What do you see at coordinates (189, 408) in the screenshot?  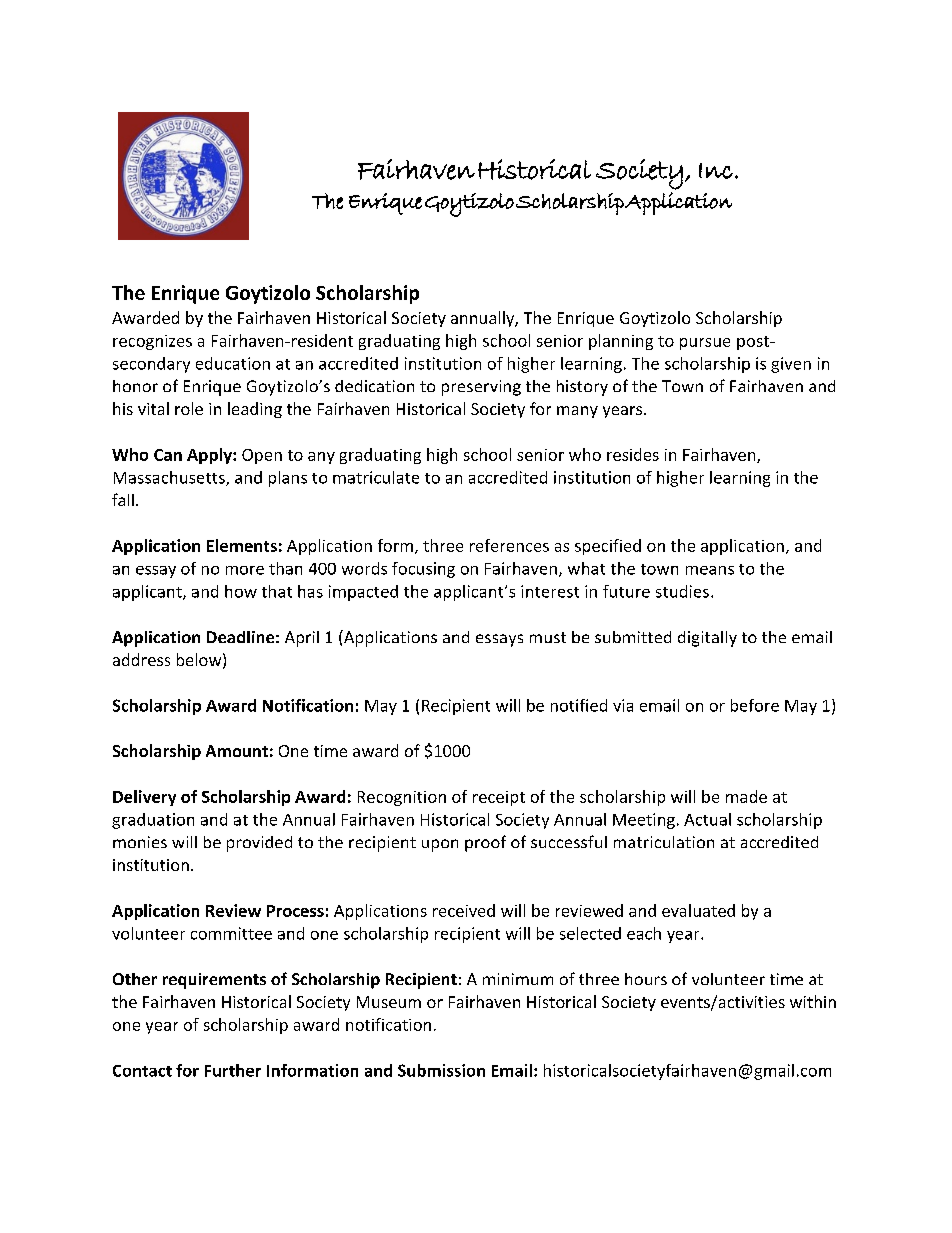 I see `role` at bounding box center [189, 408].
